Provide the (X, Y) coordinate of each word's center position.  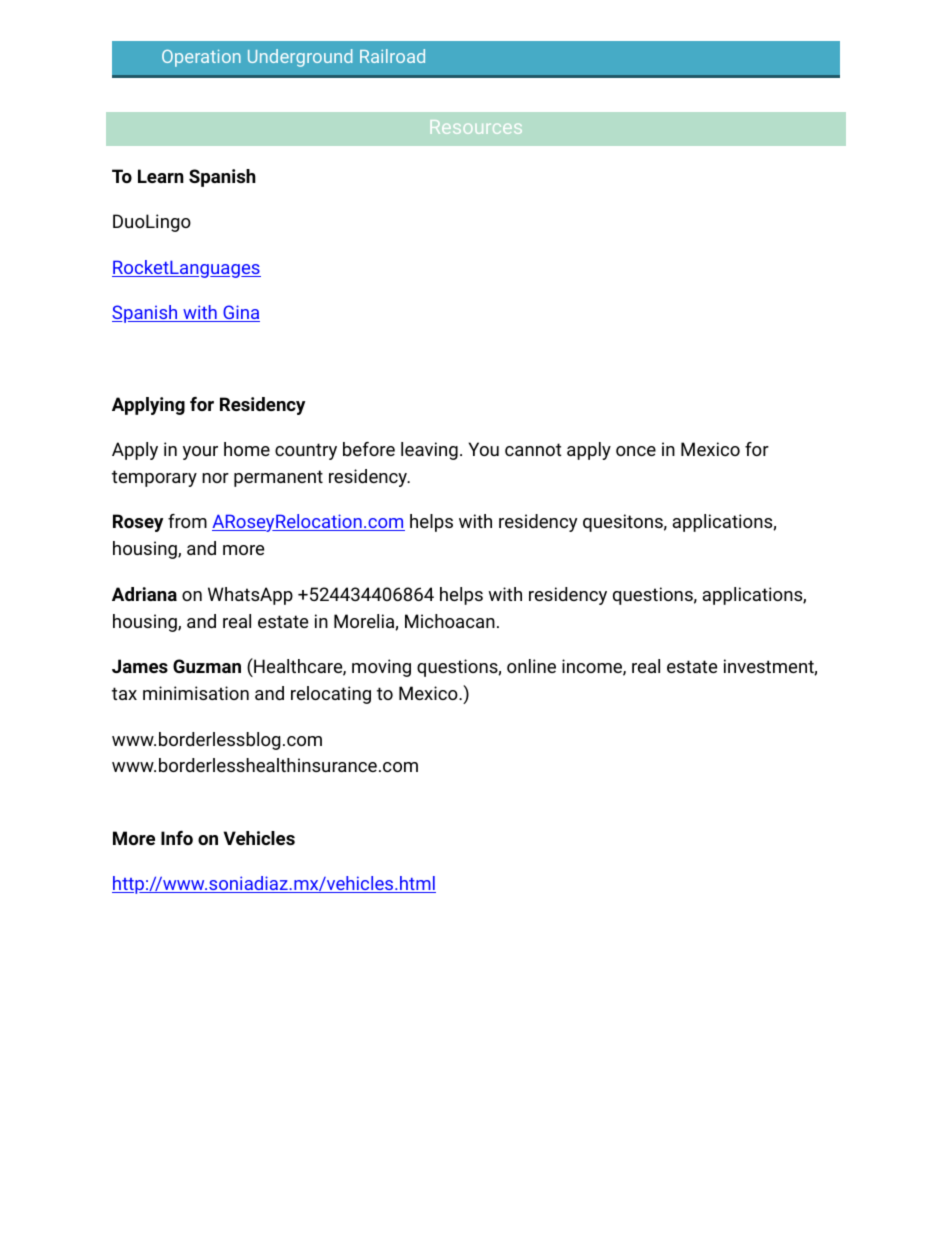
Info (177, 838)
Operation (201, 58)
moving (381, 668)
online (531, 666)
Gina (240, 313)
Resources (476, 127)
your (200, 453)
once (636, 451)
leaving (429, 451)
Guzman (207, 666)
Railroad (392, 56)
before (369, 449)
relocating (331, 695)
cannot (533, 449)
